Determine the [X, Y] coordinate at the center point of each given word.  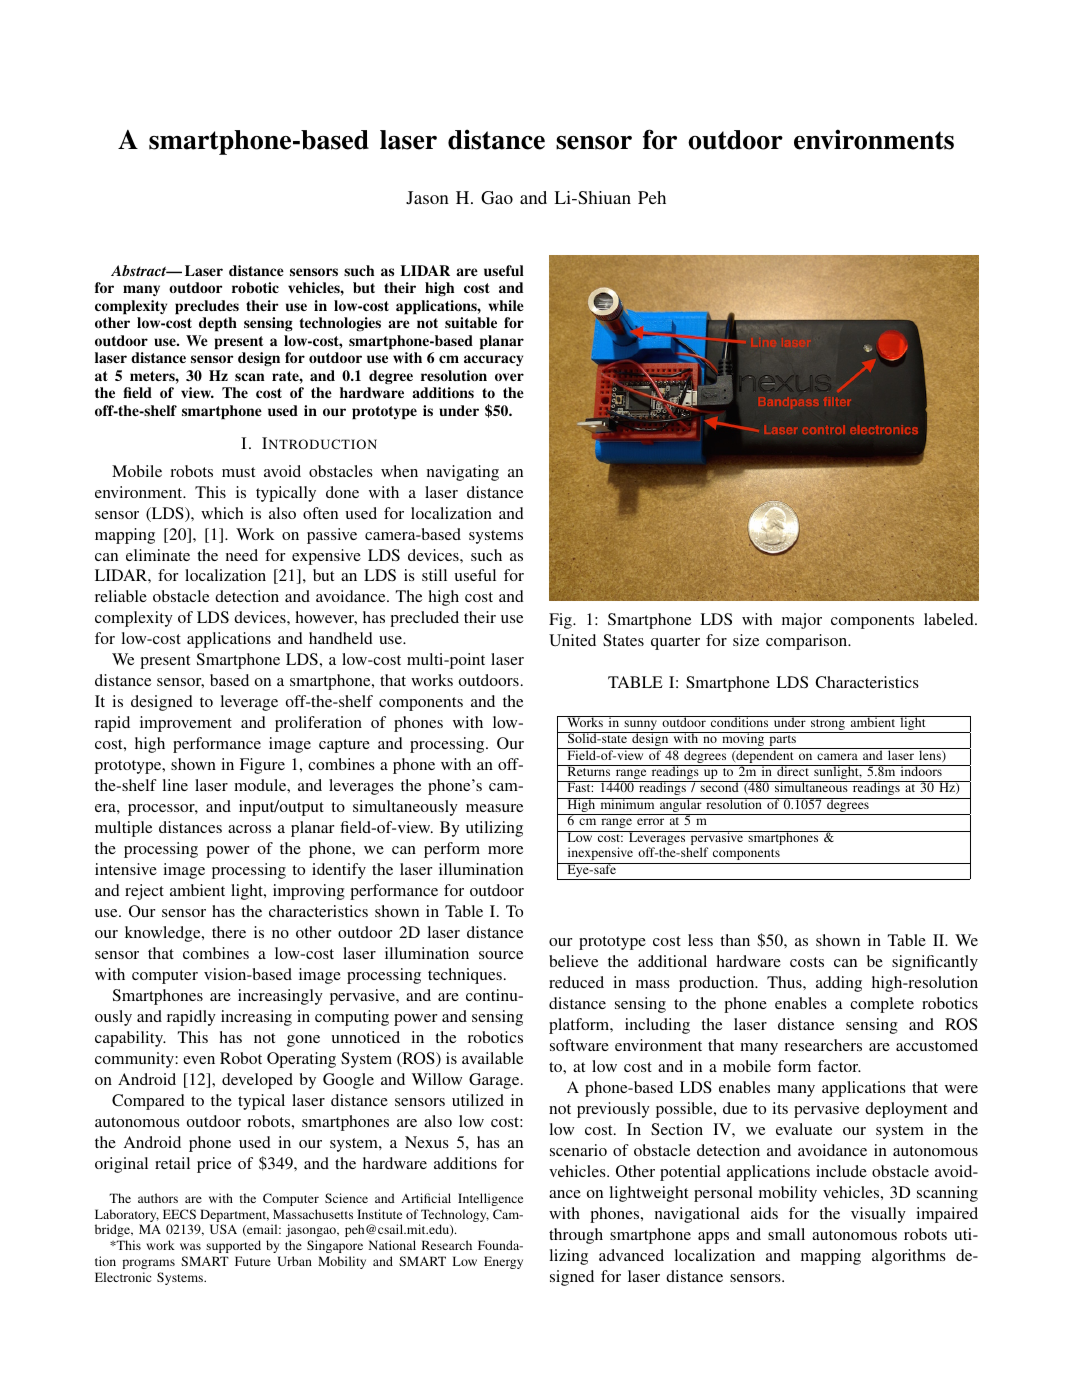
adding [839, 984]
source [501, 955]
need [242, 555]
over [509, 377]
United [572, 640]
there [229, 932]
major [802, 621]
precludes [207, 307]
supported [233, 1246]
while [506, 305]
